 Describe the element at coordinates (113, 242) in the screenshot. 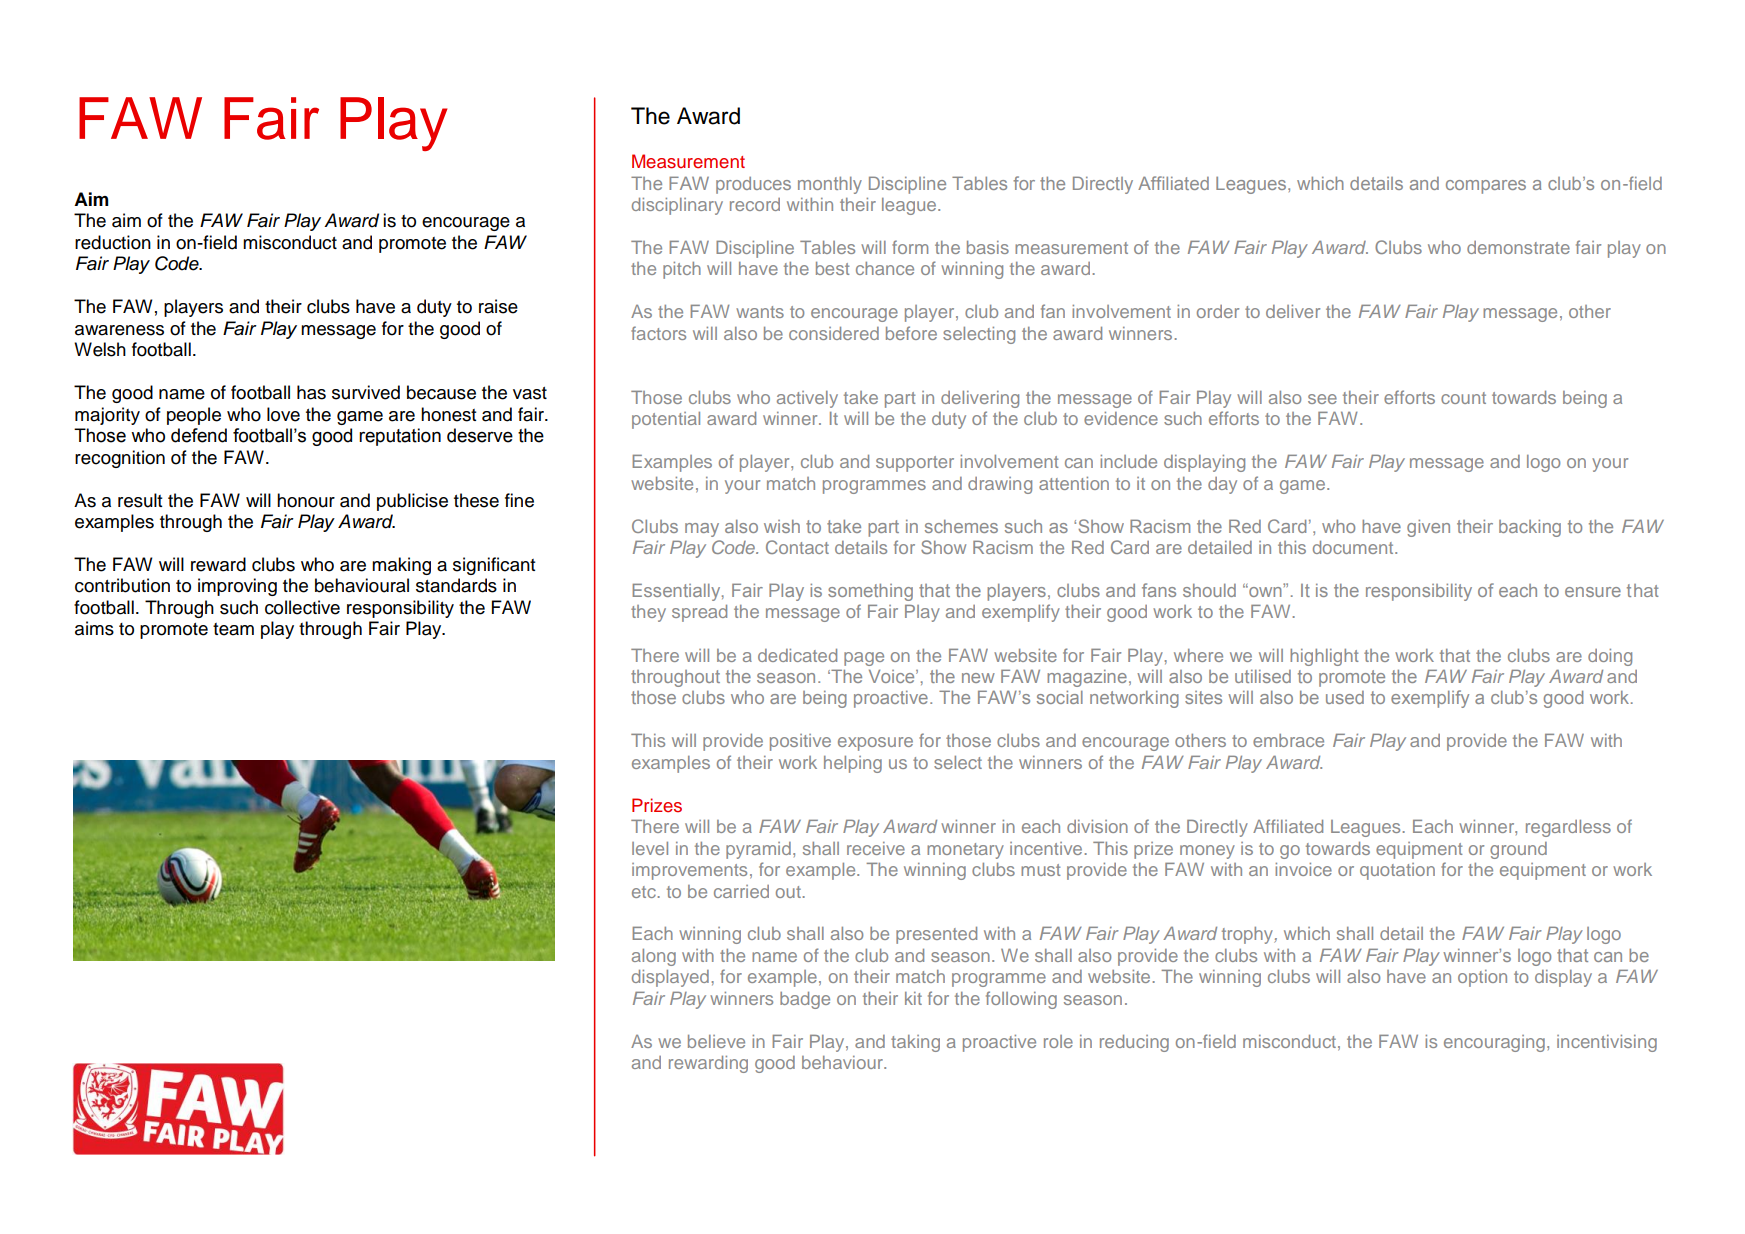

I see `reduction` at that location.
